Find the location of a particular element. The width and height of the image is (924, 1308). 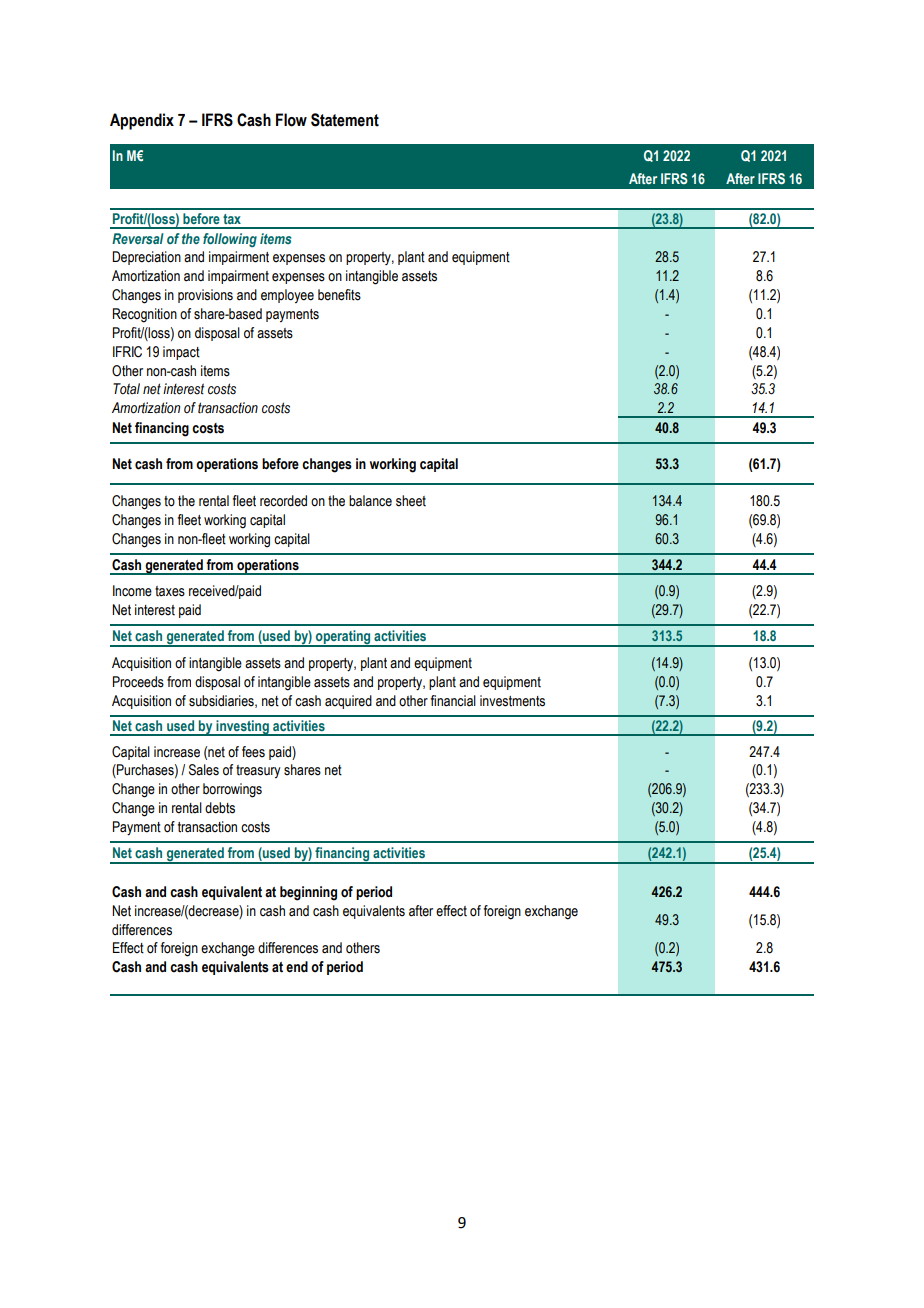

financial is located at coordinates (453, 701).
